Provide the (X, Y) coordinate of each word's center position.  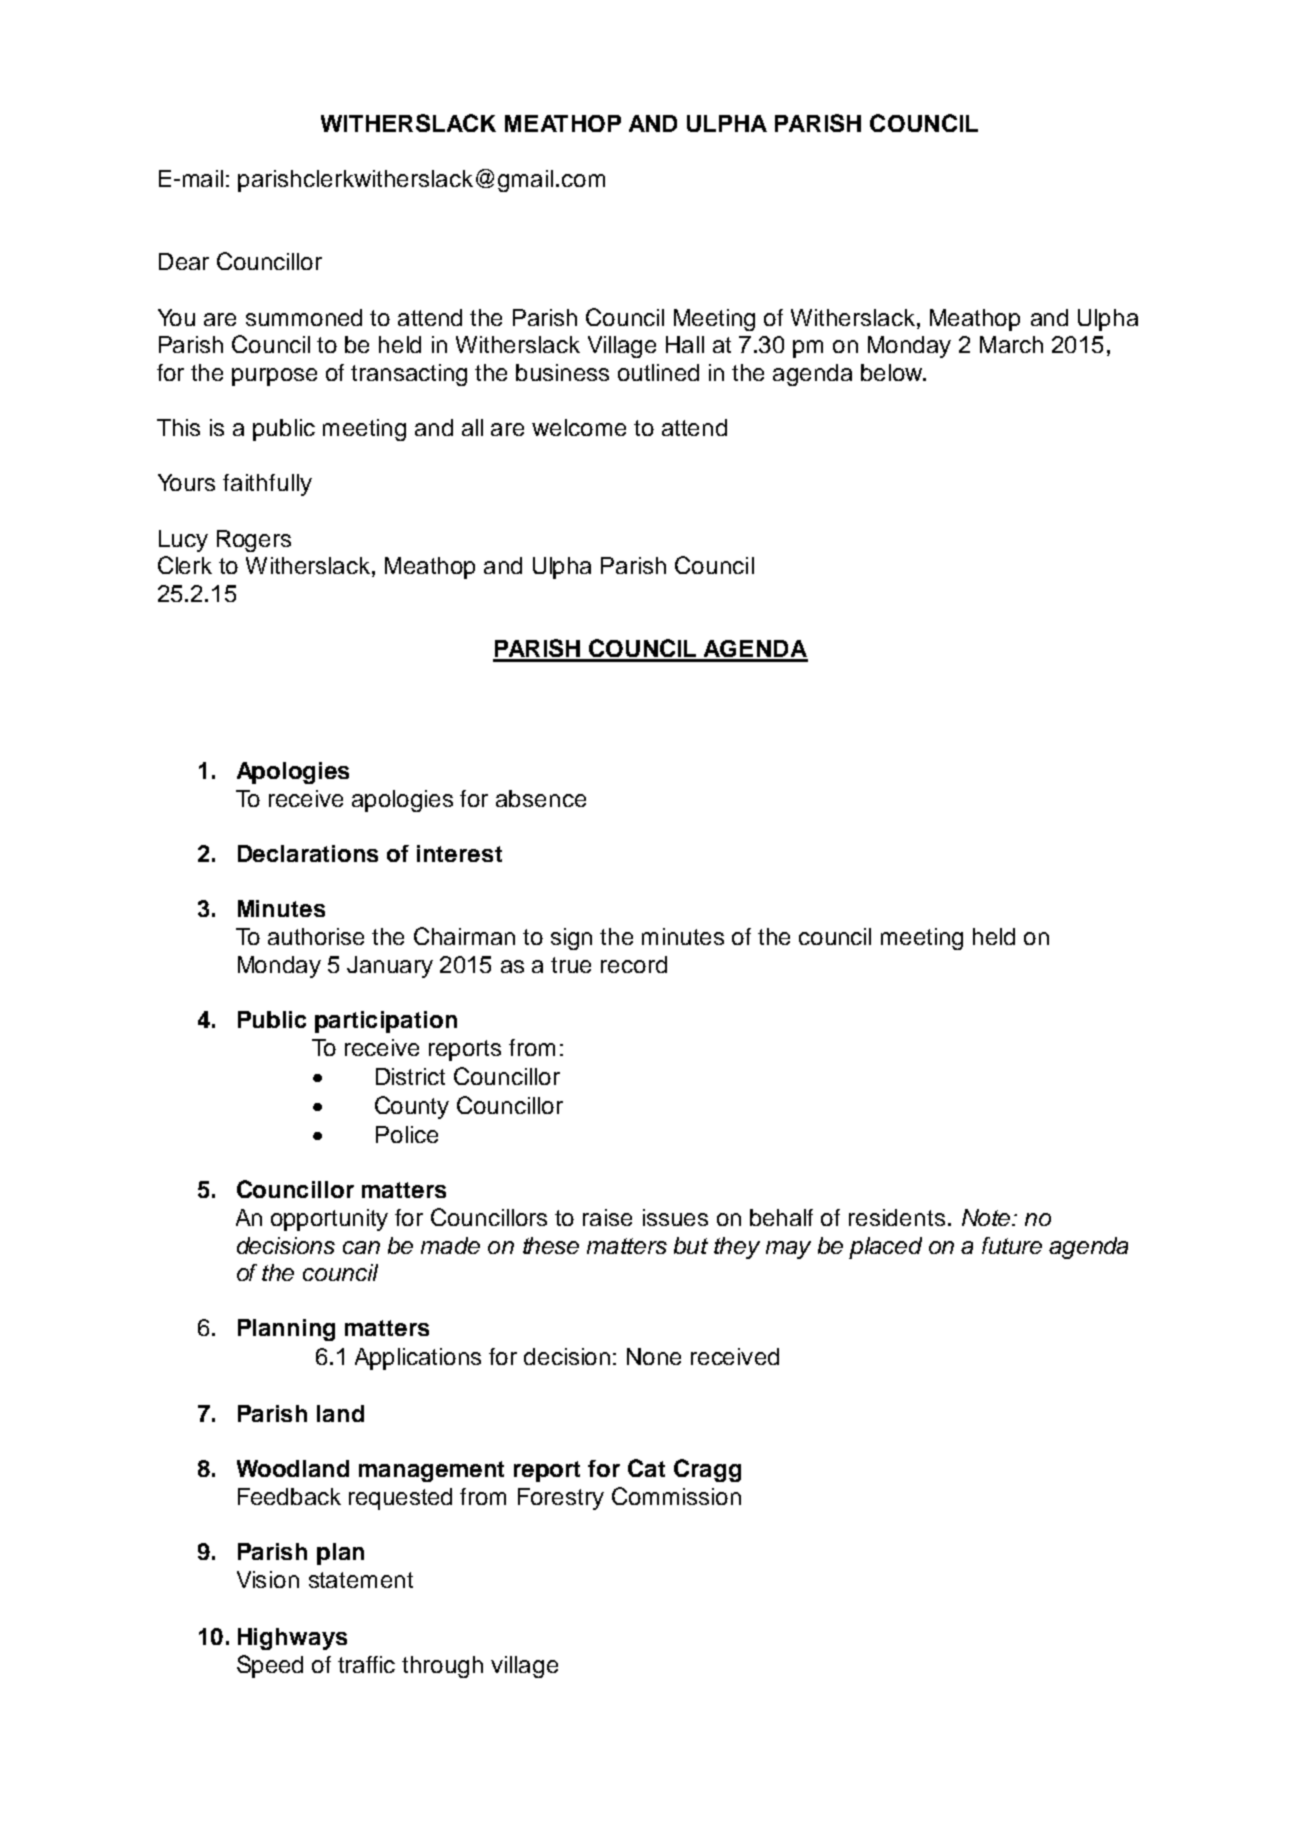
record (634, 964)
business (562, 372)
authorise (316, 936)
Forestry (561, 1499)
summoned (304, 317)
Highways (292, 1639)
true (571, 965)
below (893, 372)
